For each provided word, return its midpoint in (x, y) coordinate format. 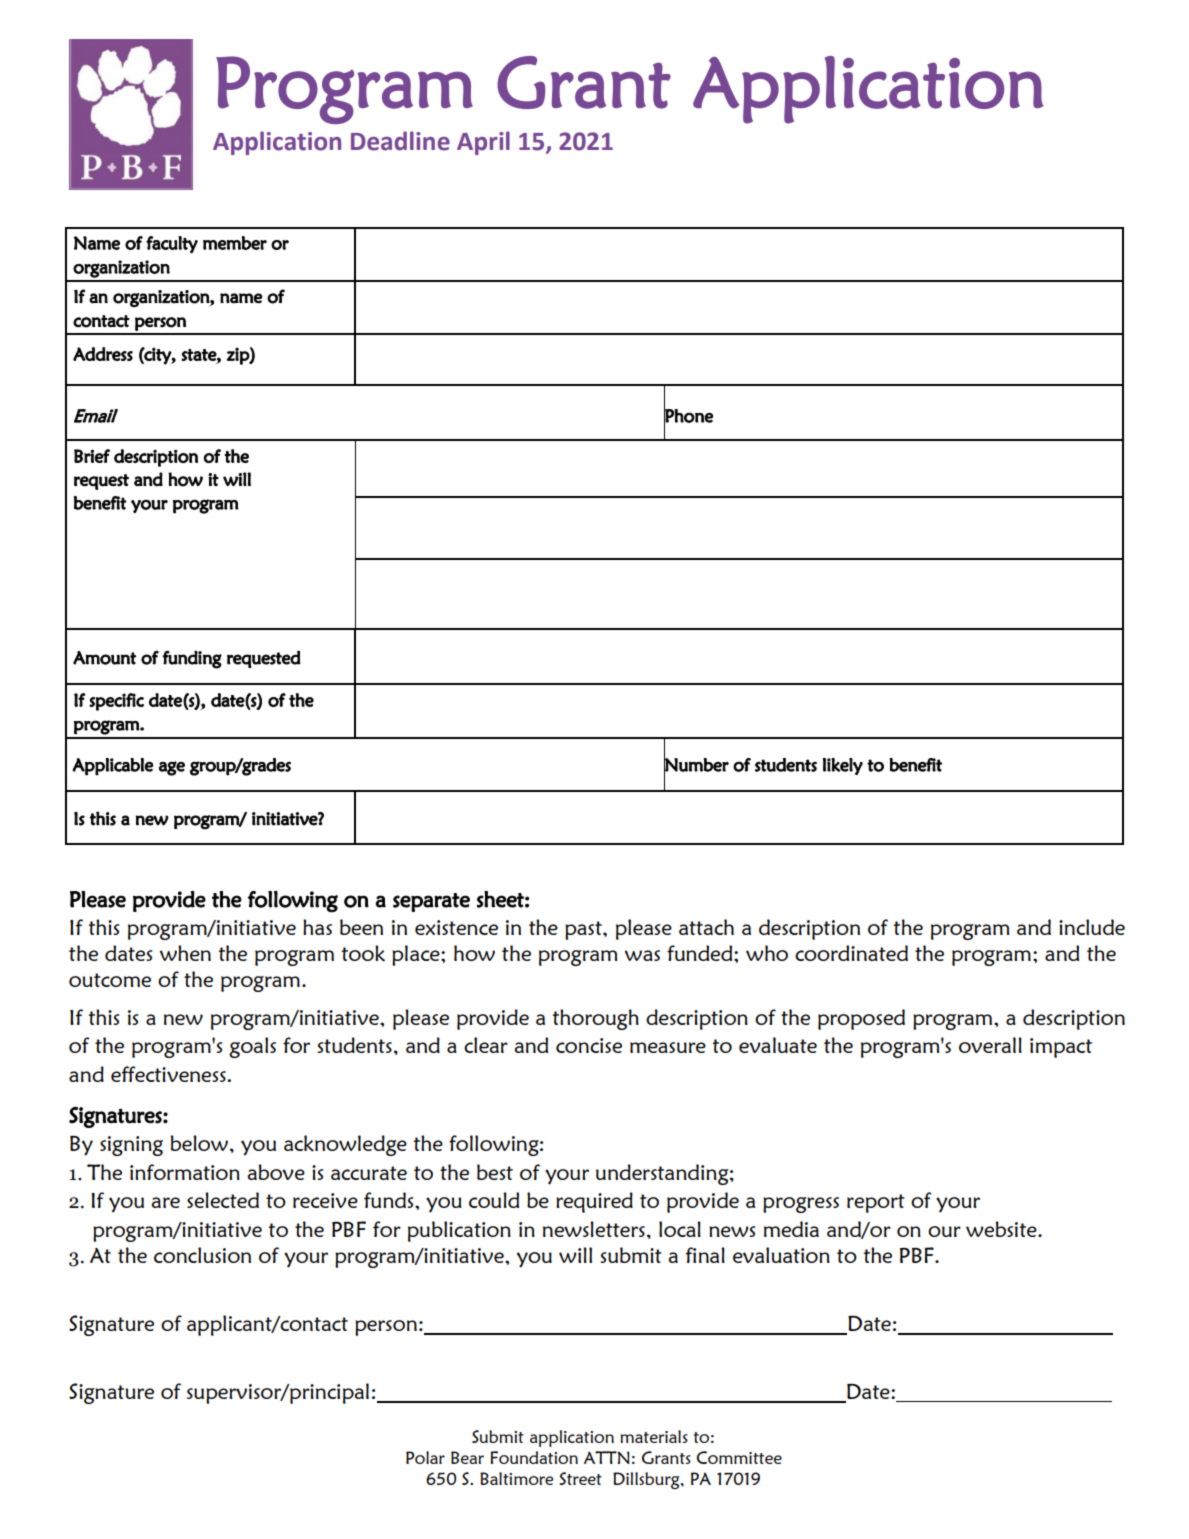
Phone (688, 416)
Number (696, 765)
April (483, 143)
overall (990, 1045)
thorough (596, 1019)
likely (843, 766)
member (235, 243)
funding (192, 659)
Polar (425, 1457)
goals (252, 1047)
